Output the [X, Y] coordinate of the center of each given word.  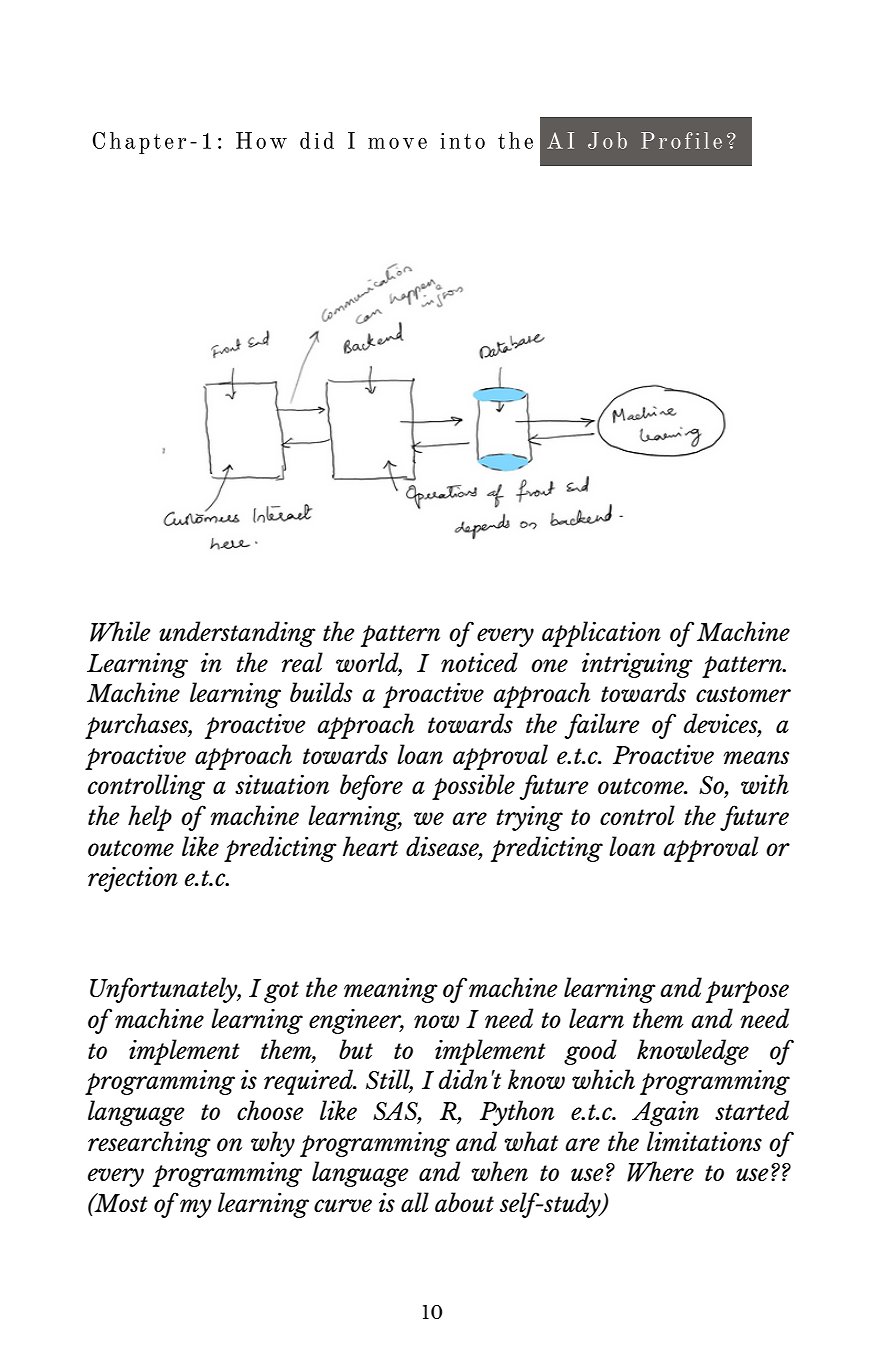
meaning [391, 990]
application [601, 634]
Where [660, 1171]
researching [149, 1144]
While [120, 631]
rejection [133, 879]
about [464, 1202]
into [462, 141]
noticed [479, 662]
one [549, 665]
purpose [747, 992]
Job [607, 140]
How [261, 140]
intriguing [637, 665]
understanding [237, 634]
